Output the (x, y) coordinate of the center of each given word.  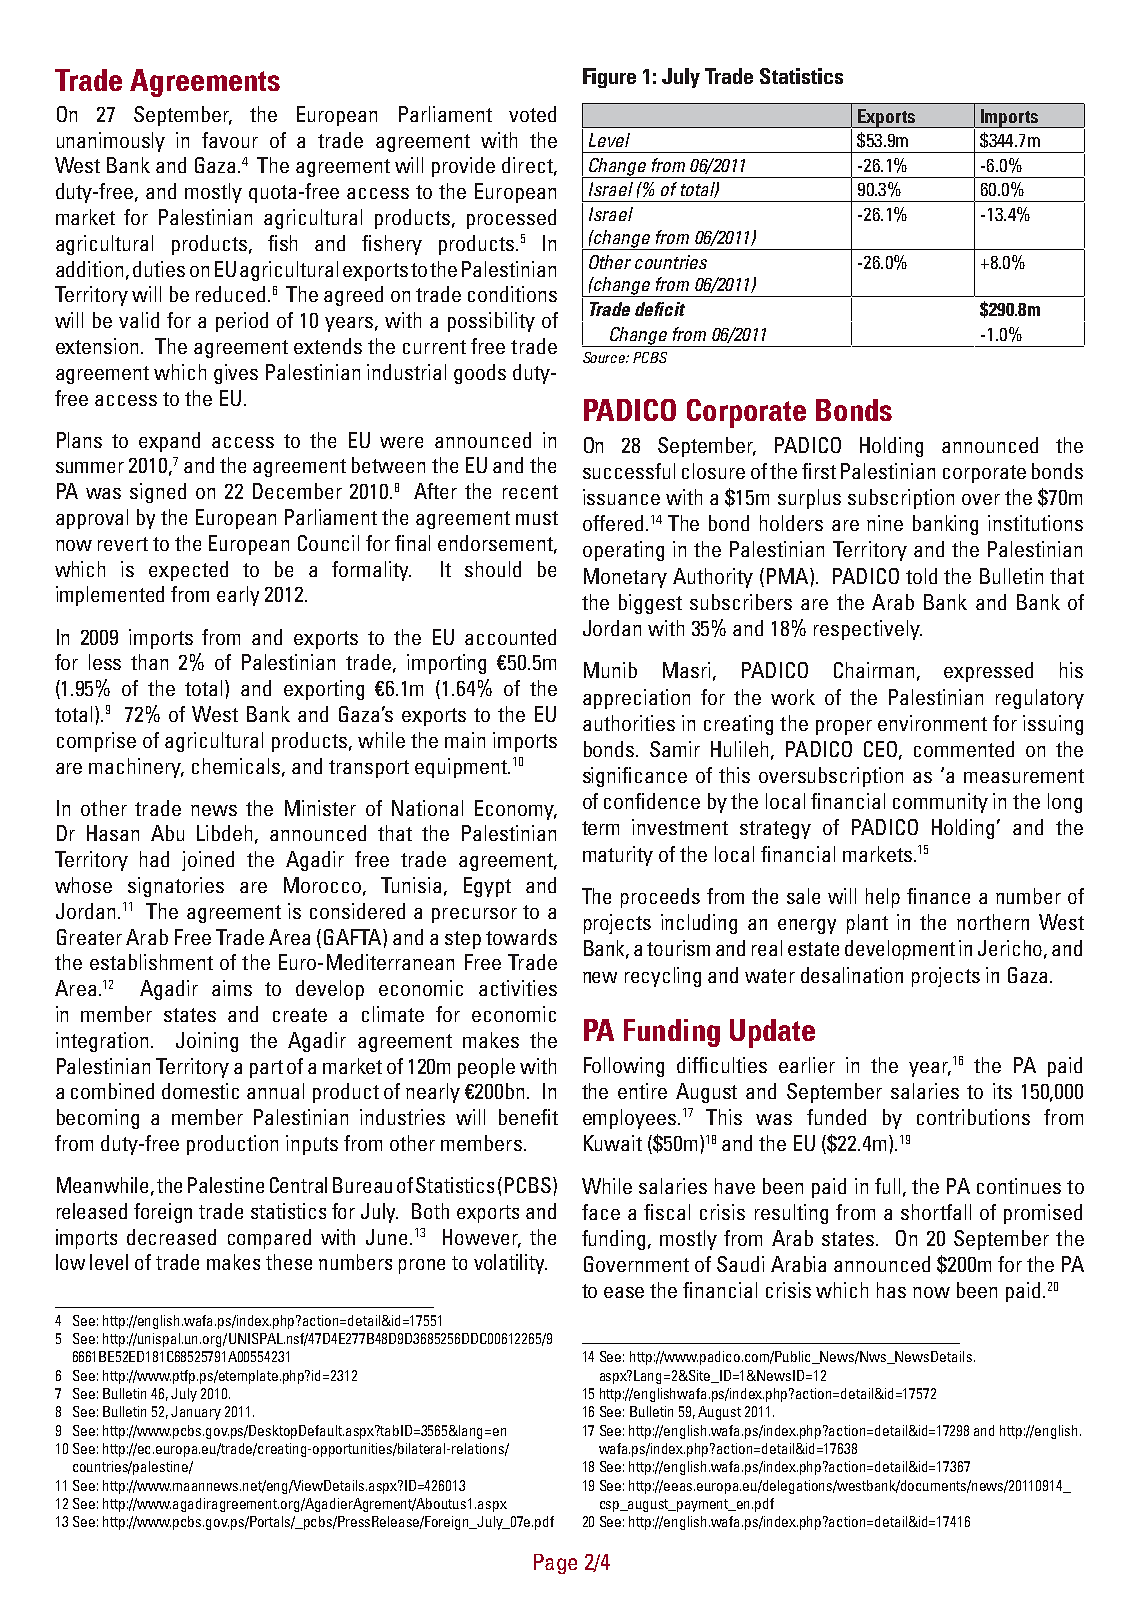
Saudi (740, 1264)
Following (624, 1067)
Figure (609, 78)
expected (188, 571)
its (1002, 1091)
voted (532, 114)
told (921, 576)
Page (555, 1564)
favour (230, 140)
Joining (207, 1042)
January (196, 1413)
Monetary (625, 578)
